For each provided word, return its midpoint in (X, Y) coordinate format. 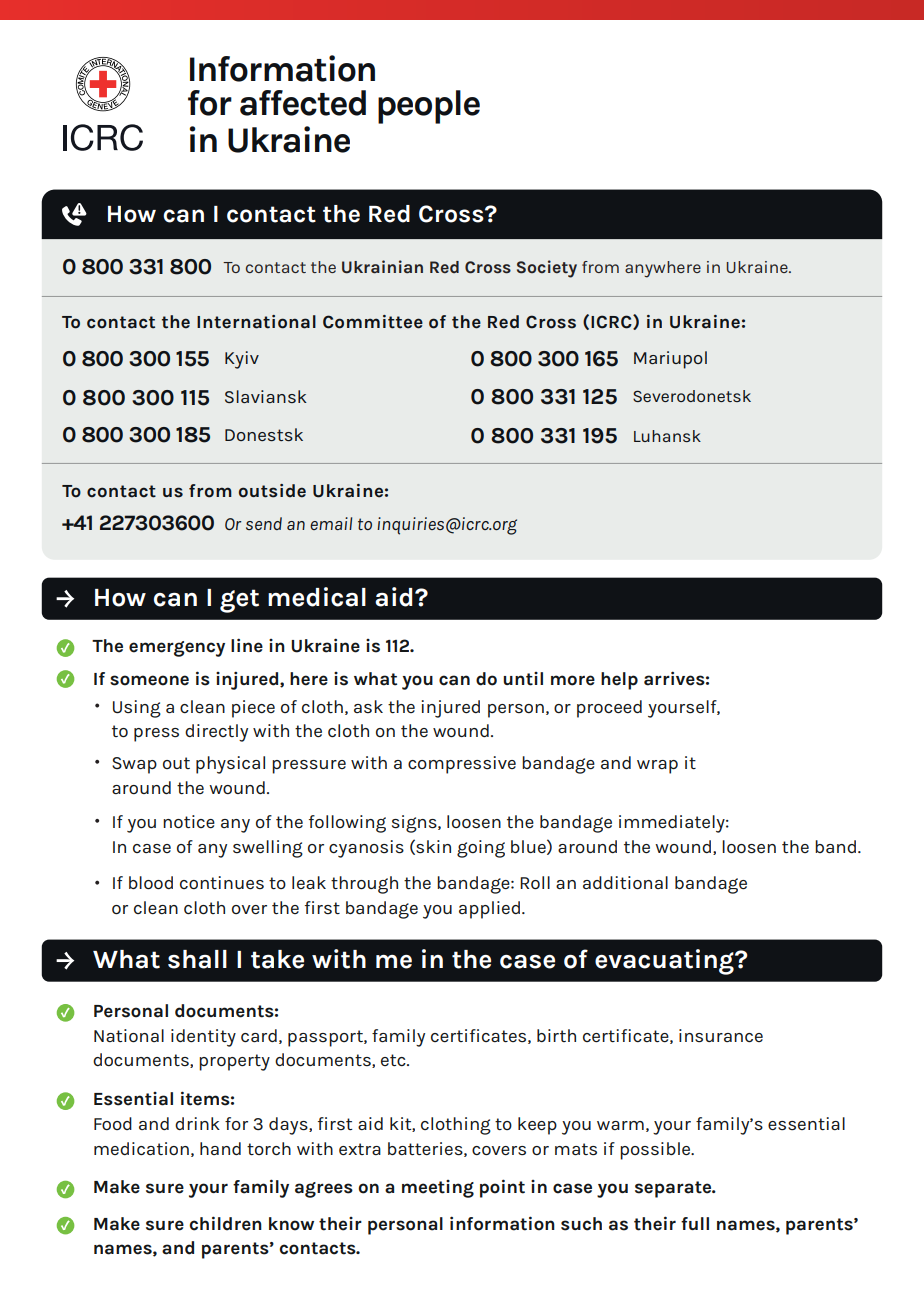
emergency (177, 649)
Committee (373, 322)
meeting (438, 1189)
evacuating (665, 962)
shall (197, 959)
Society (547, 269)
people (429, 107)
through (364, 885)
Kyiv (242, 360)
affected (303, 103)
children (225, 1223)
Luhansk (667, 436)
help (619, 681)
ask (368, 706)
